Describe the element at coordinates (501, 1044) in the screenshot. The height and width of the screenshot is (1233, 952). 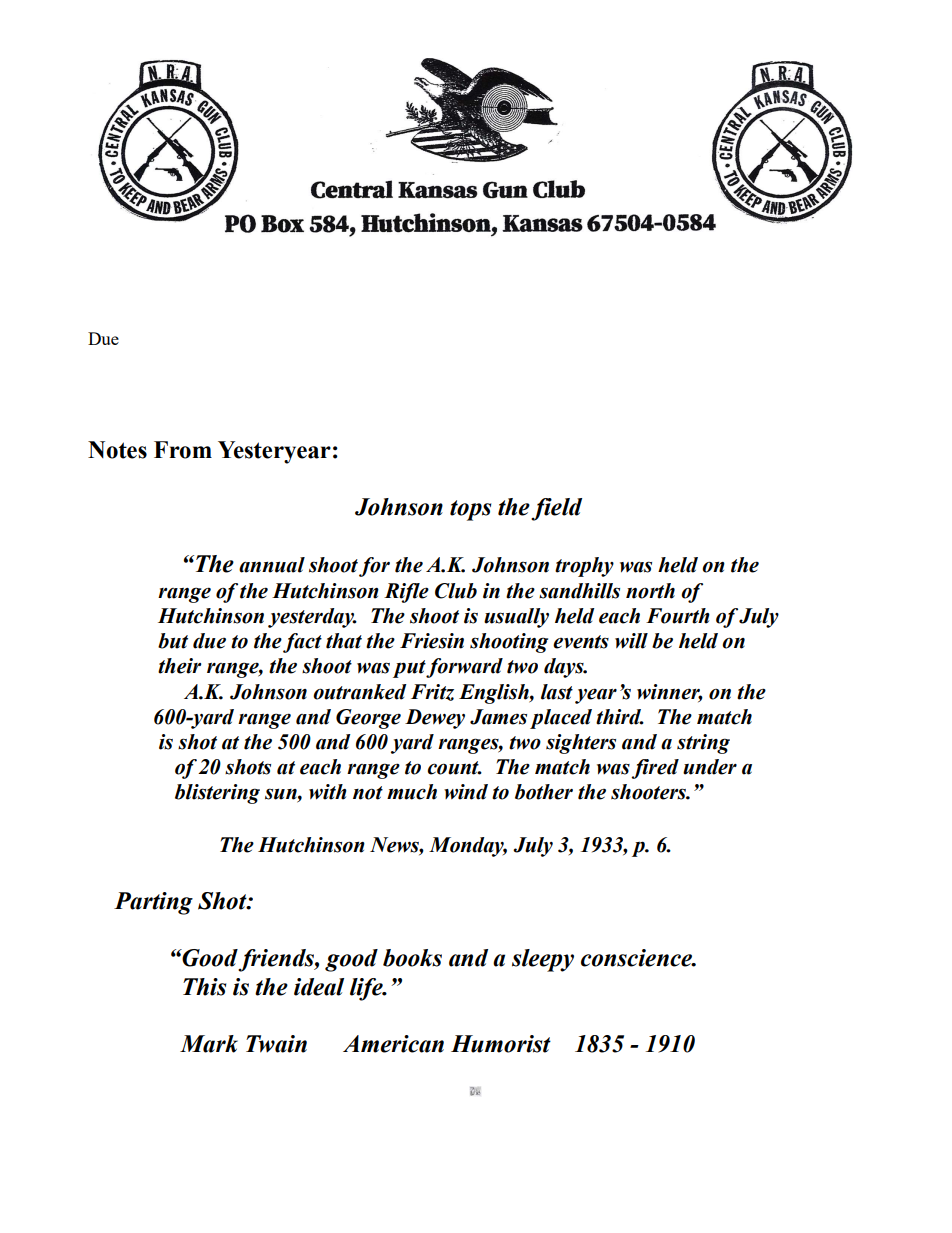
I see `Humorist` at that location.
